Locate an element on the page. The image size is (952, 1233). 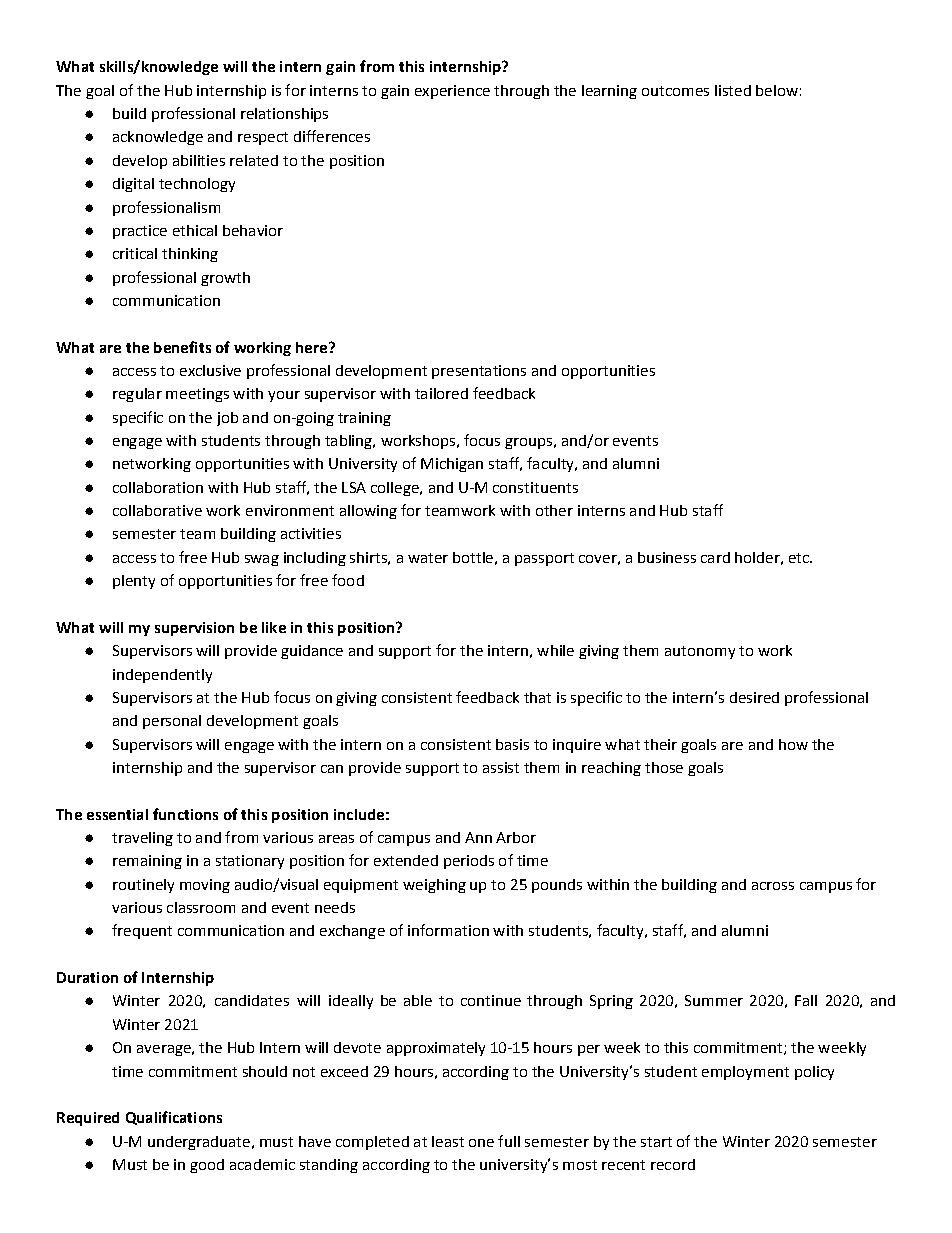
least is located at coordinates (448, 1141).
